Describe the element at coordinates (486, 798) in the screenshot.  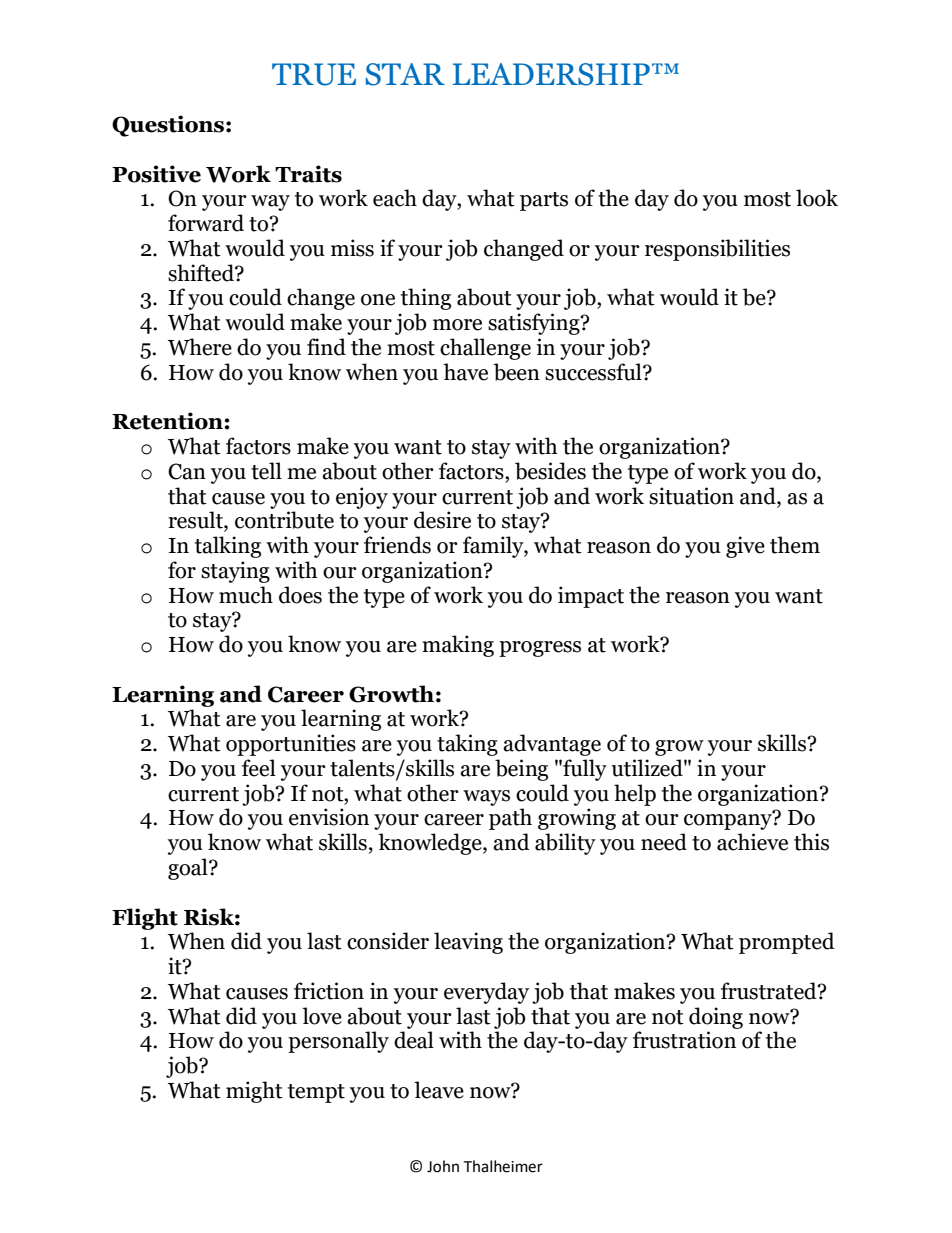
I see `ways` at that location.
